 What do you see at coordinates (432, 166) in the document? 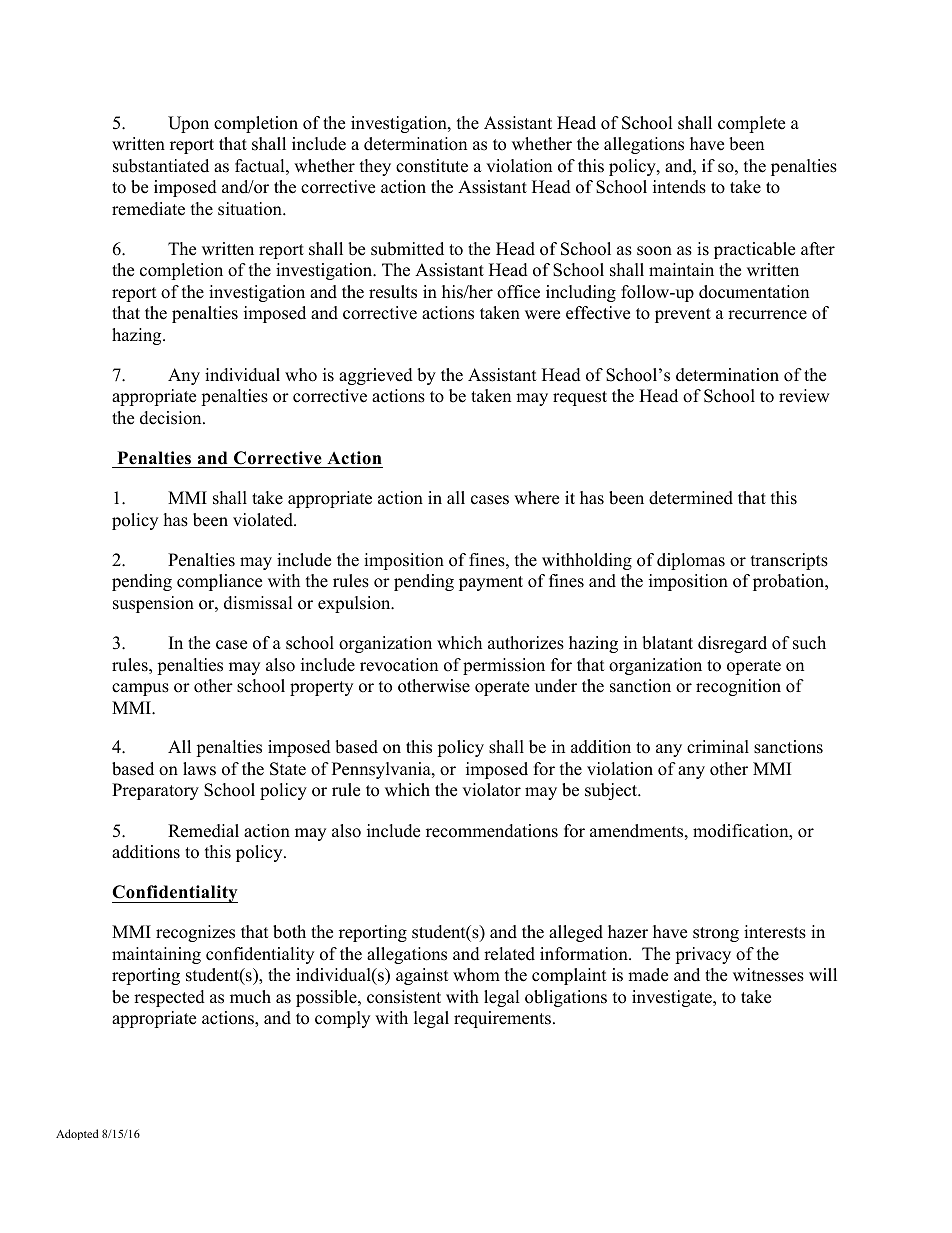
I see `constitute` at bounding box center [432, 166].
